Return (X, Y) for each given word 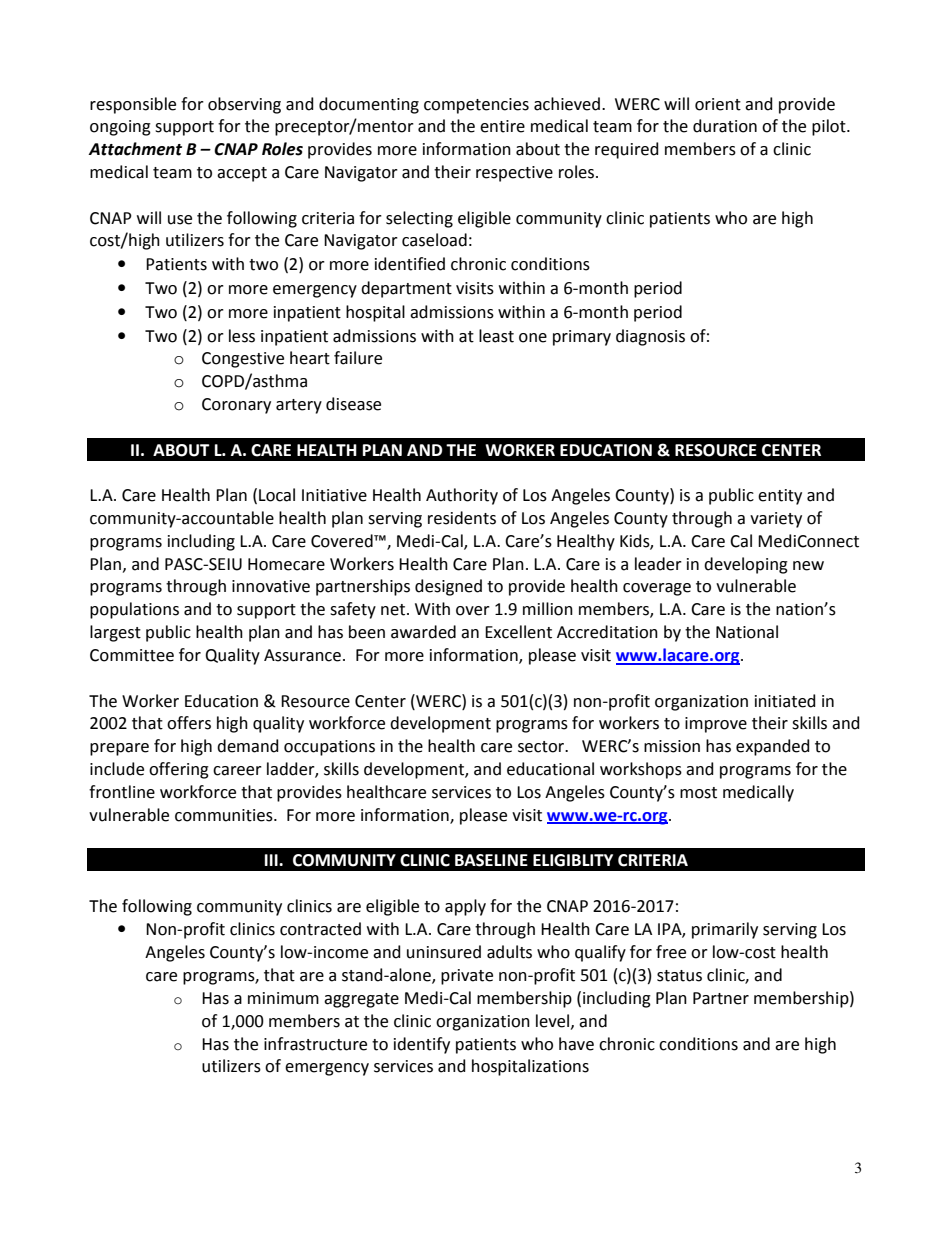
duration (725, 126)
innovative (271, 586)
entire (502, 126)
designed (448, 587)
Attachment (135, 149)
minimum (283, 998)
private (467, 977)
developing (746, 565)
